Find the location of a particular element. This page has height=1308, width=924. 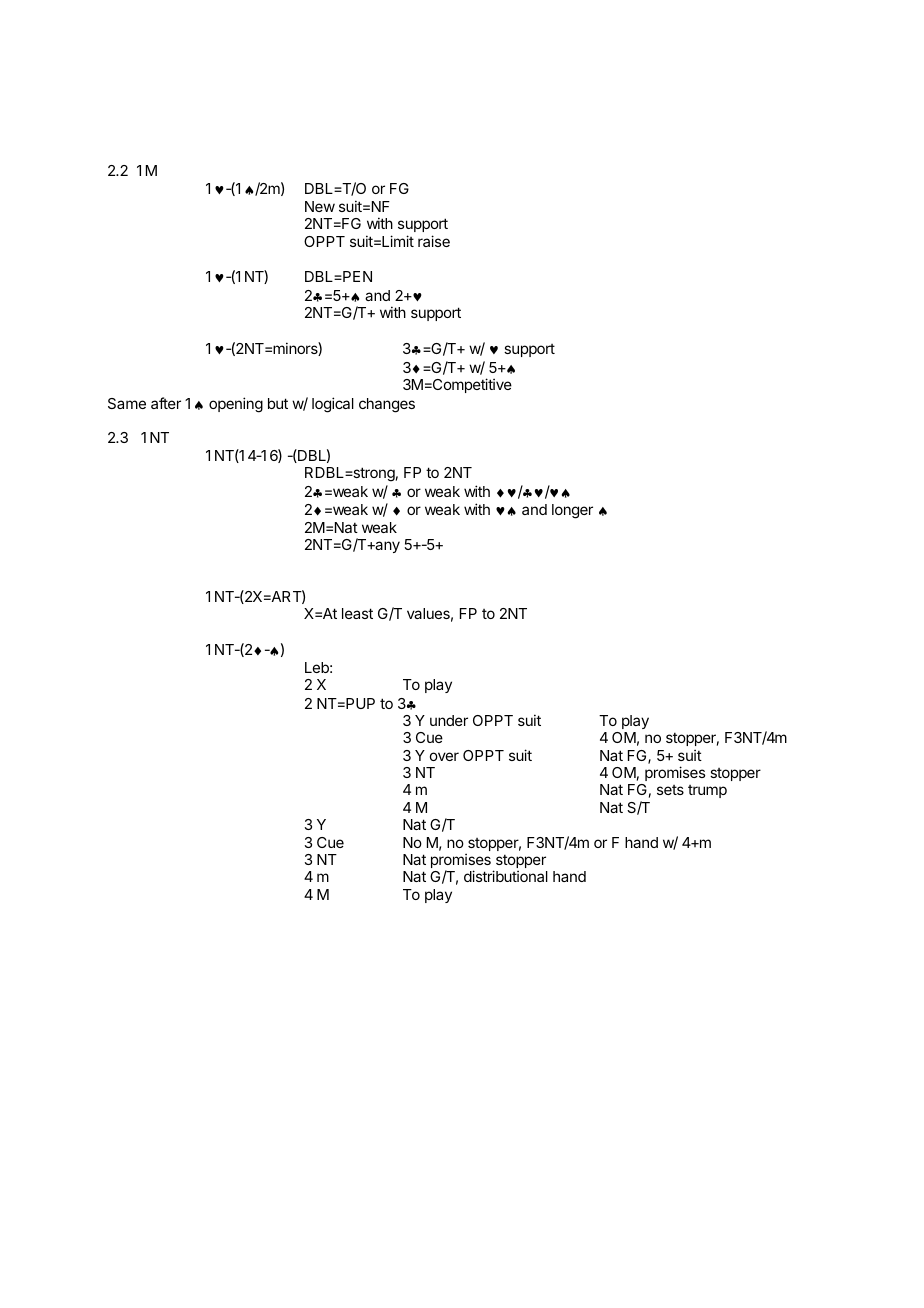

over is located at coordinates (444, 756).
